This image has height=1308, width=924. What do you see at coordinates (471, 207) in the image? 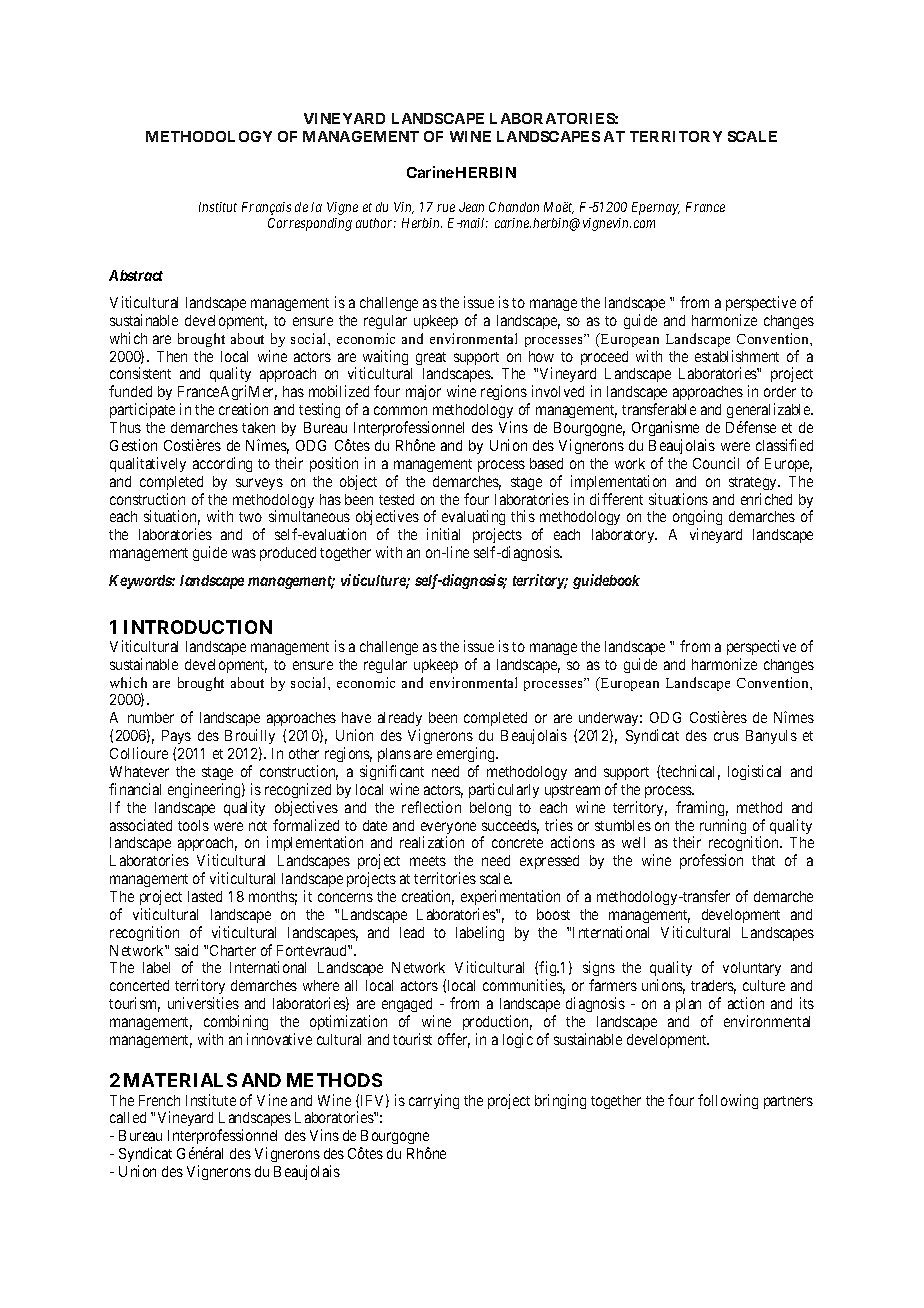
I see `Jean` at bounding box center [471, 207].
